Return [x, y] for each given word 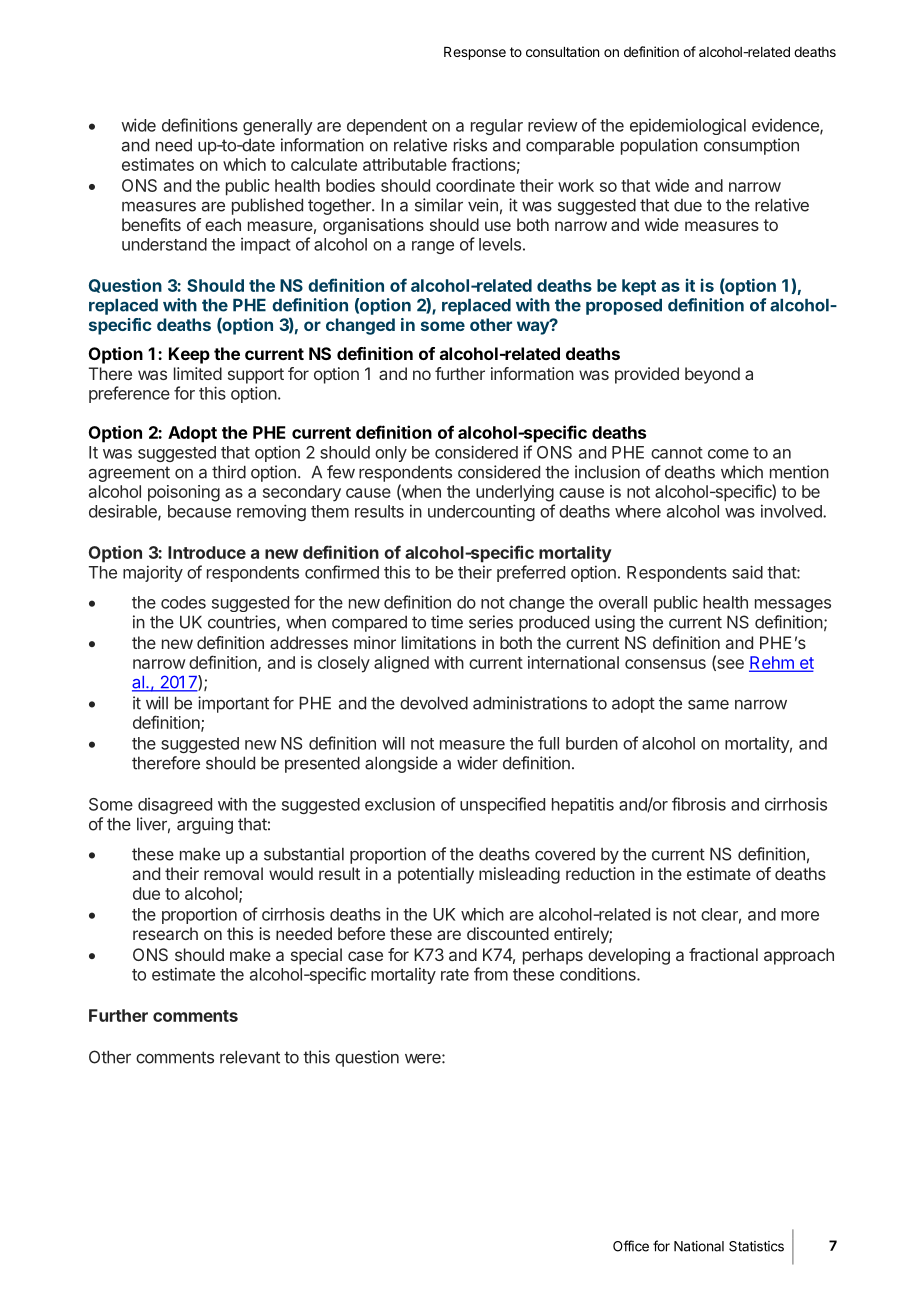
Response [475, 53]
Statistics [756, 1246]
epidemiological [688, 126]
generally [278, 127]
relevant [250, 1057]
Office [631, 1246]
